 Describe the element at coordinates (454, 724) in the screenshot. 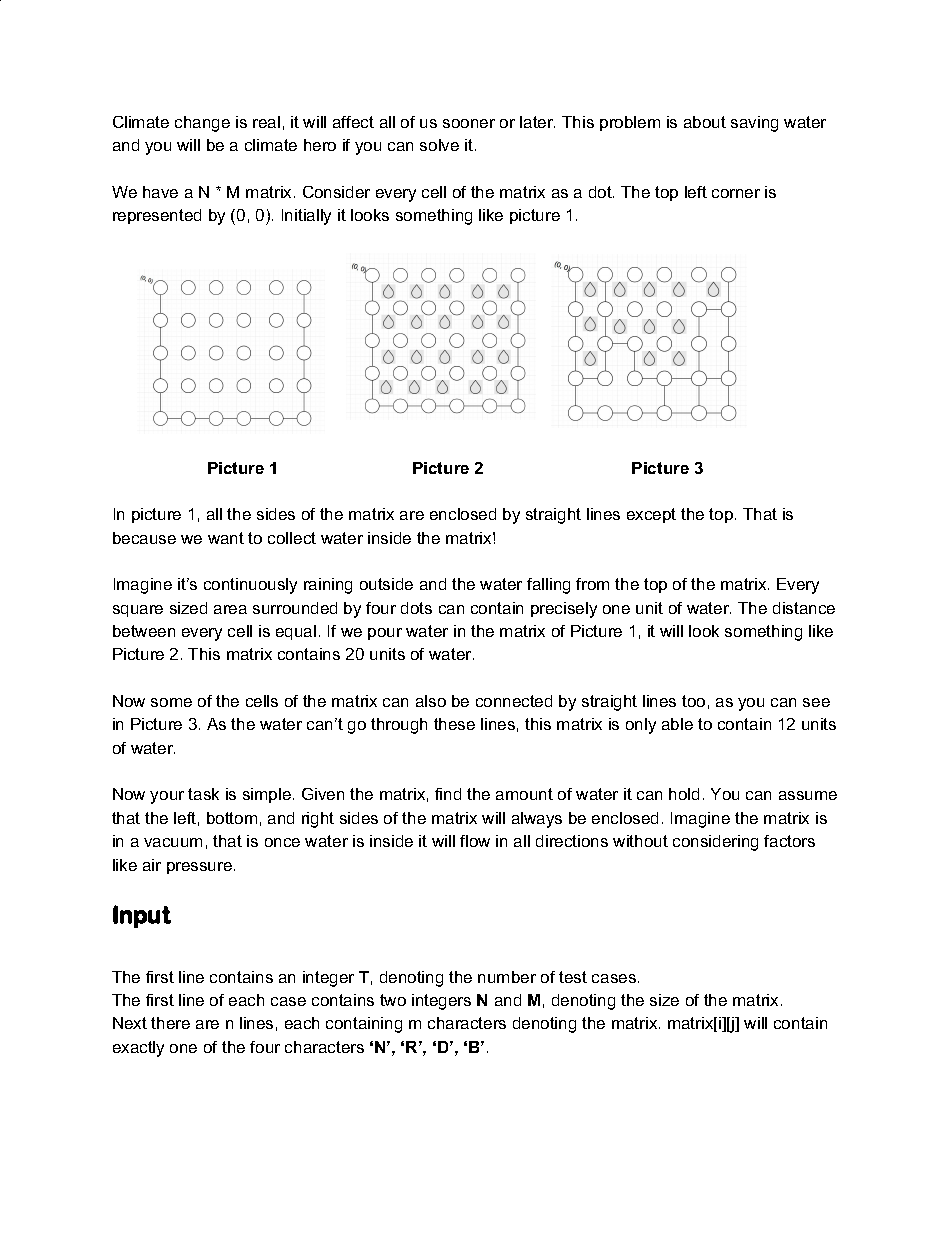

I see `these` at that location.
